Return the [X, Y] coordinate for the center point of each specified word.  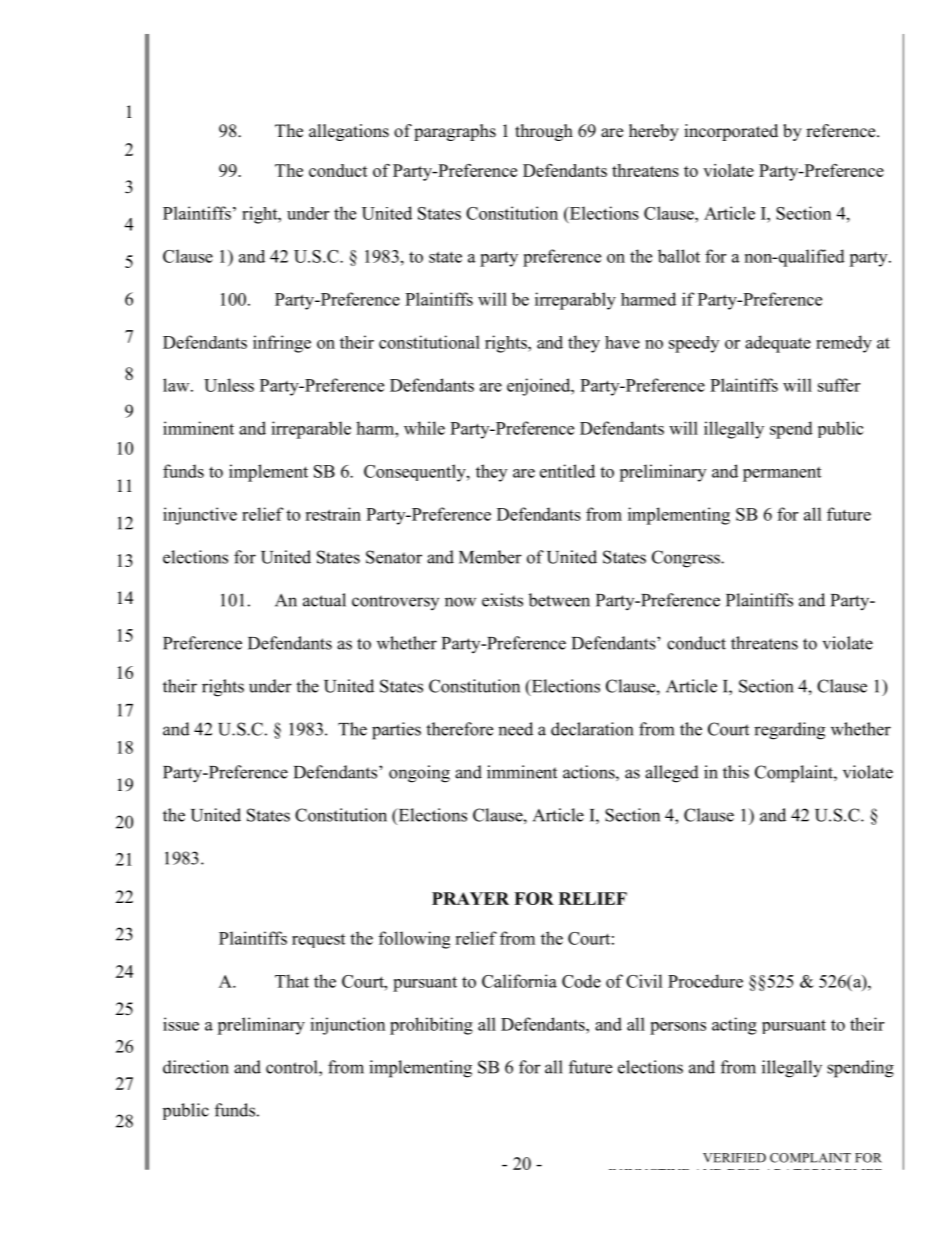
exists [502, 600]
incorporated [731, 132]
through [544, 132]
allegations [349, 132]
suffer [839, 385]
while [424, 428]
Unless [229, 385]
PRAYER [470, 898]
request [318, 941]
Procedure [705, 981]
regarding [789, 731]
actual [324, 600]
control [293, 1067]
